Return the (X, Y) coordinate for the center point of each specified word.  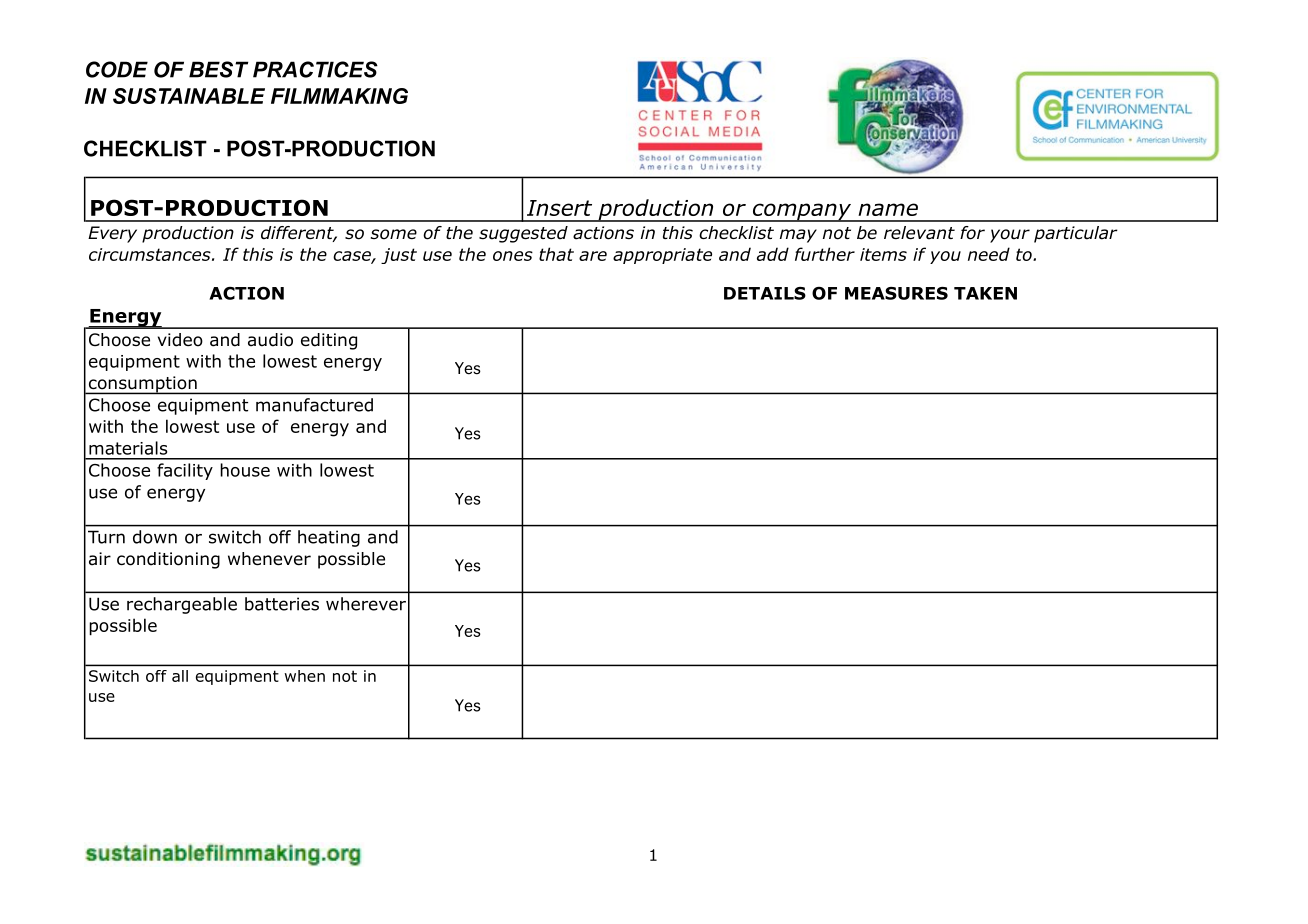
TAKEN (985, 293)
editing (329, 341)
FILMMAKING (339, 96)
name (888, 209)
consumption (142, 385)
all (180, 676)
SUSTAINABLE (189, 96)
